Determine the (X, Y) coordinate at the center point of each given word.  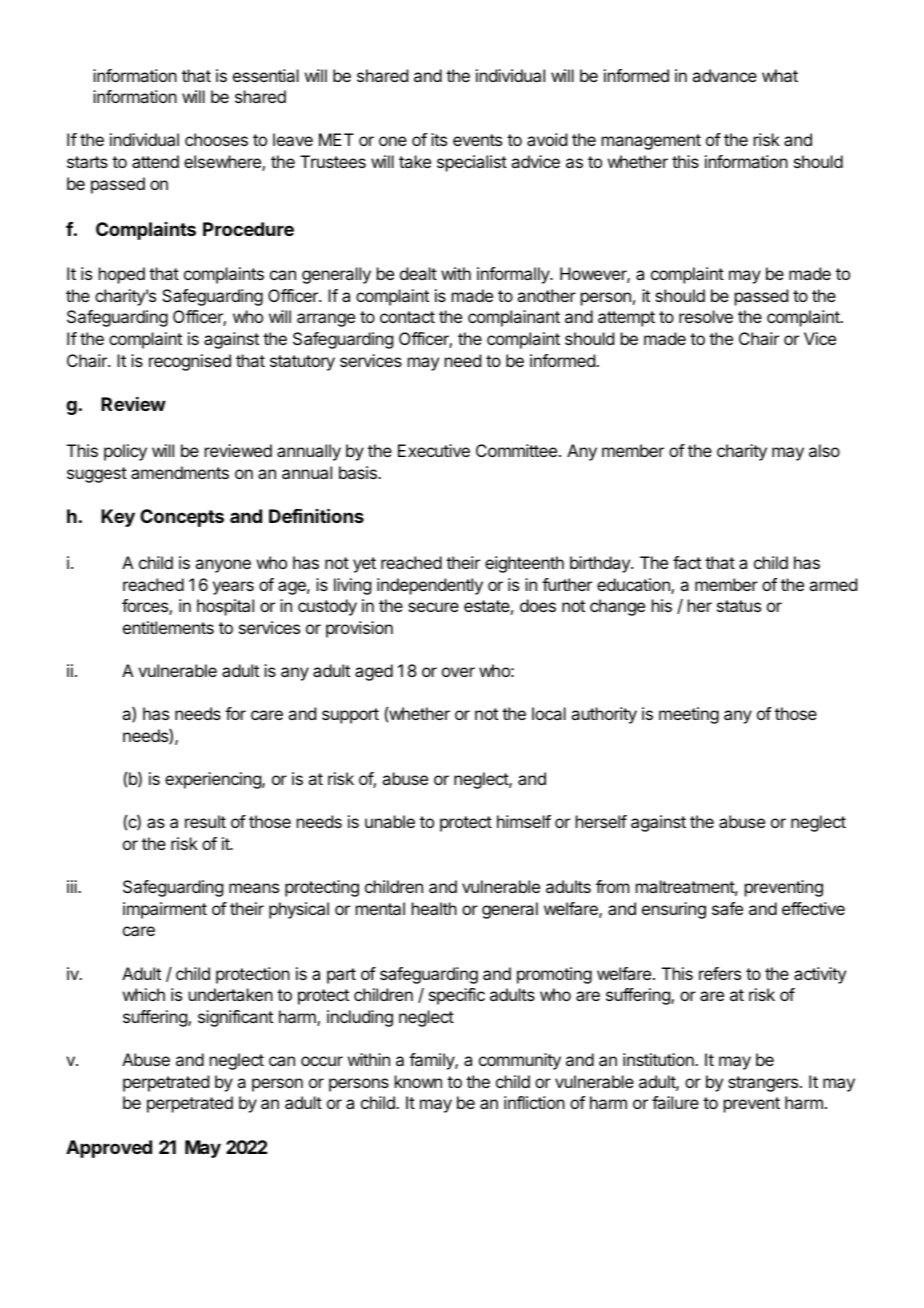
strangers (764, 1084)
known (418, 1081)
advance (724, 75)
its (439, 139)
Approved (109, 1149)
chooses (216, 139)
